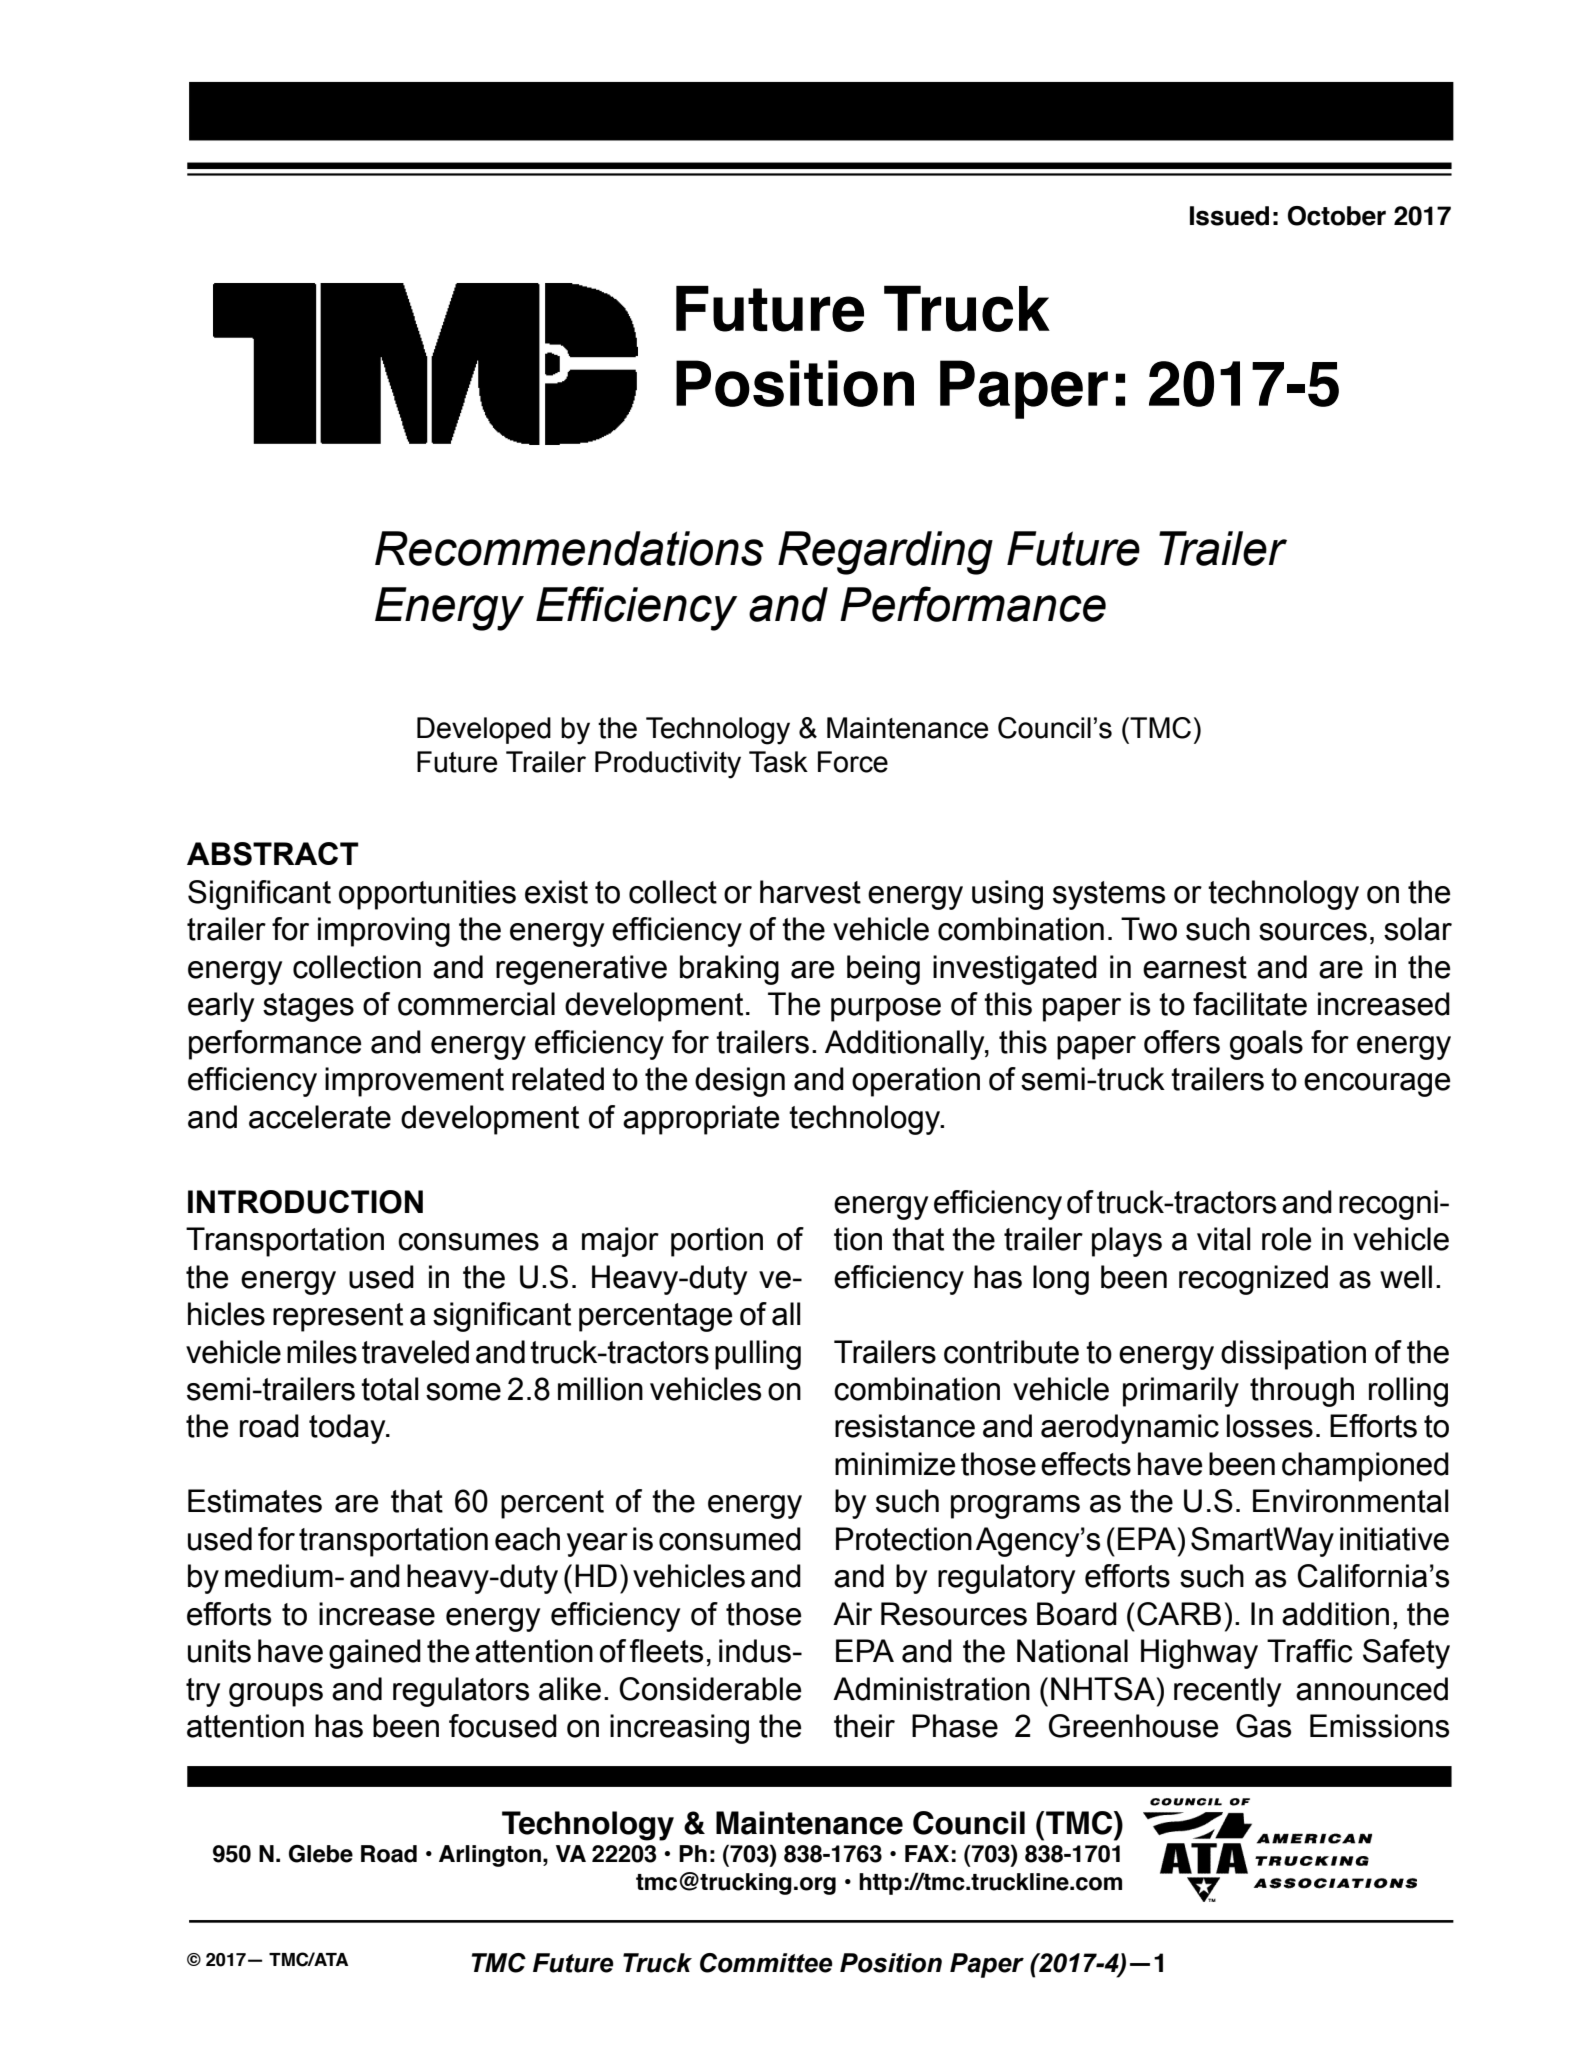 Image resolution: width=1592 pixels, height=2060 pixels. I want to click on Issued, so click(1229, 216).
